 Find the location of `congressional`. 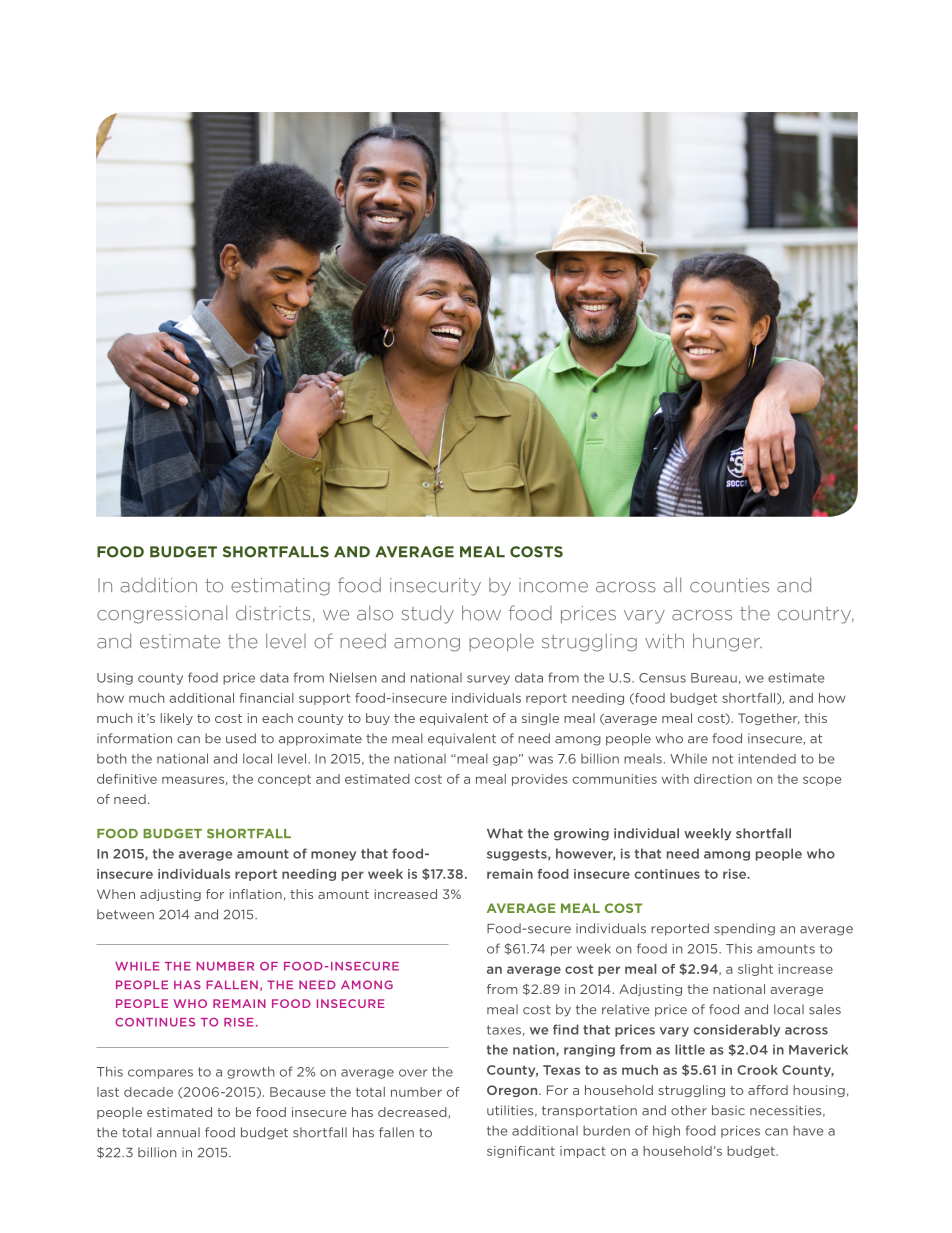

congressional is located at coordinates (162, 614).
